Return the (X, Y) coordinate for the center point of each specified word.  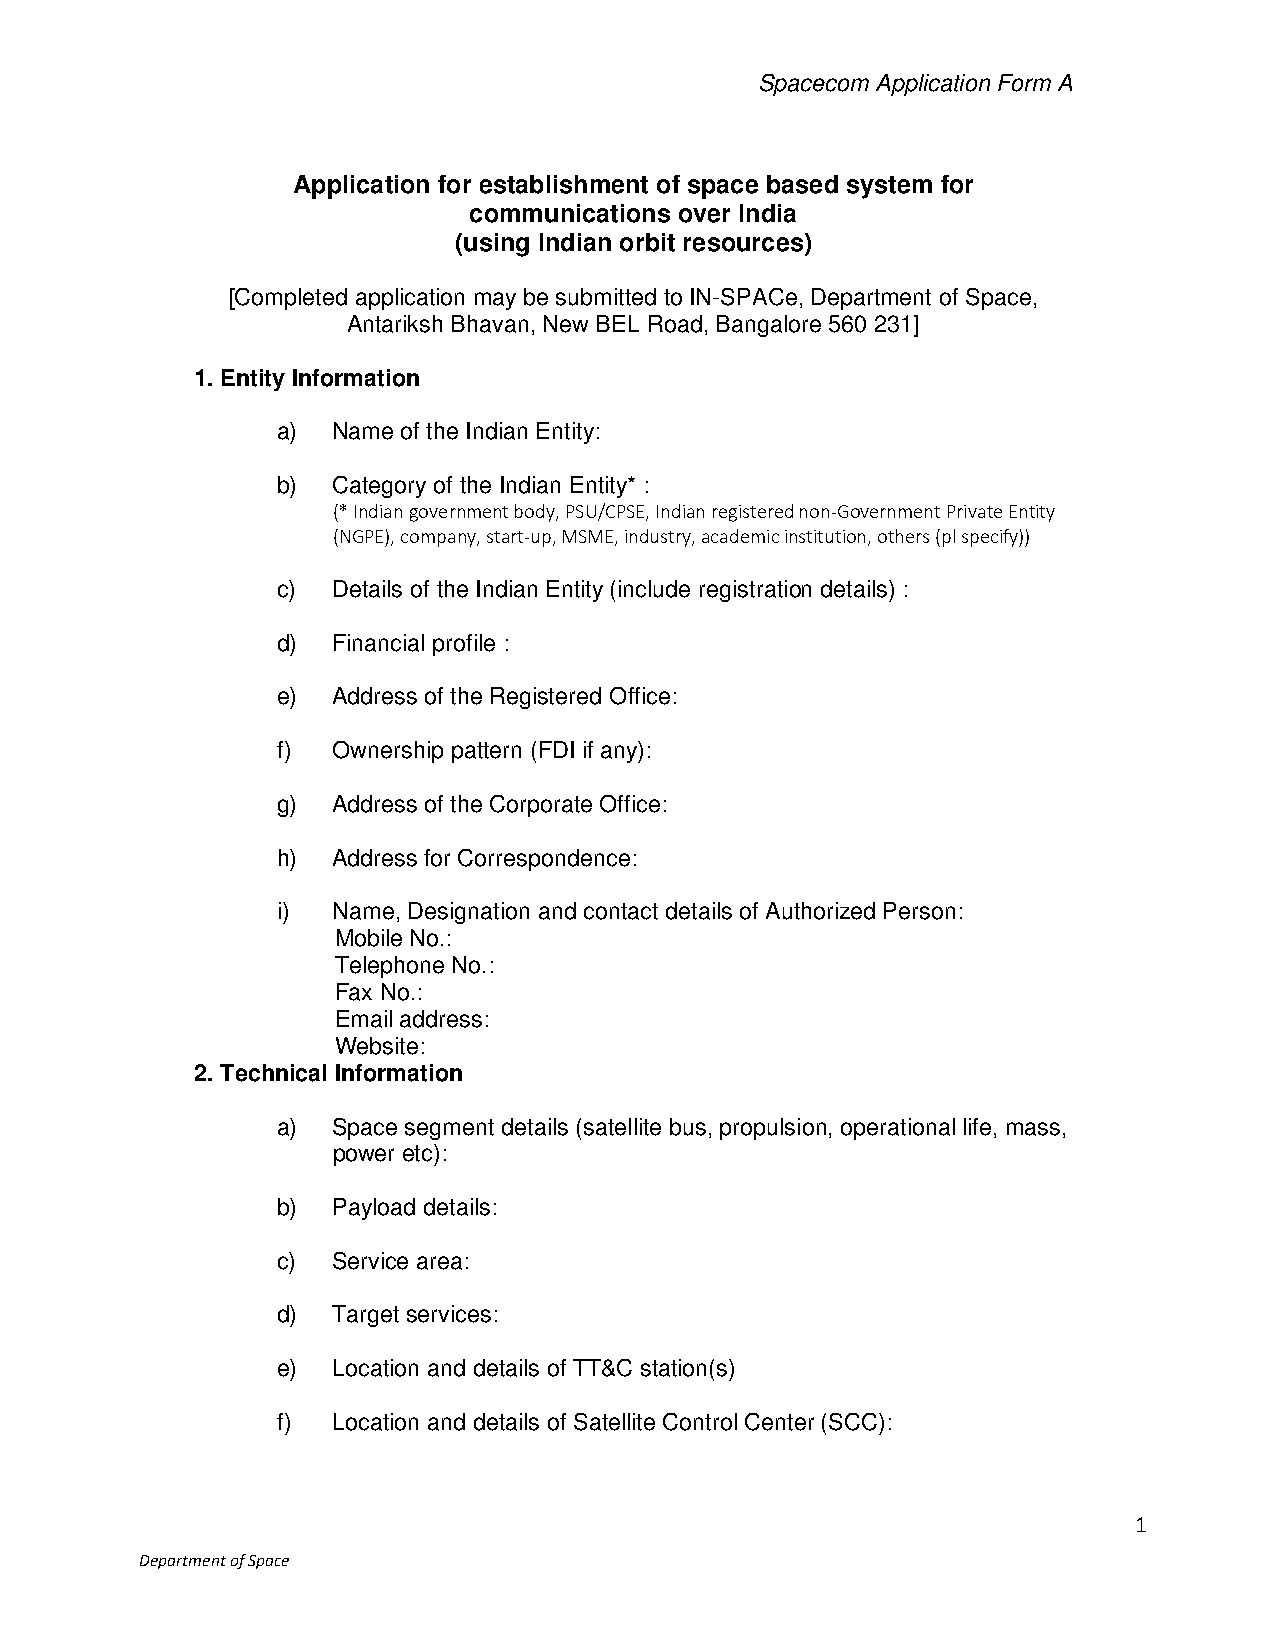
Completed (290, 299)
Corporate (541, 806)
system (889, 187)
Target (365, 1316)
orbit (647, 242)
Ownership (388, 752)
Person (919, 911)
